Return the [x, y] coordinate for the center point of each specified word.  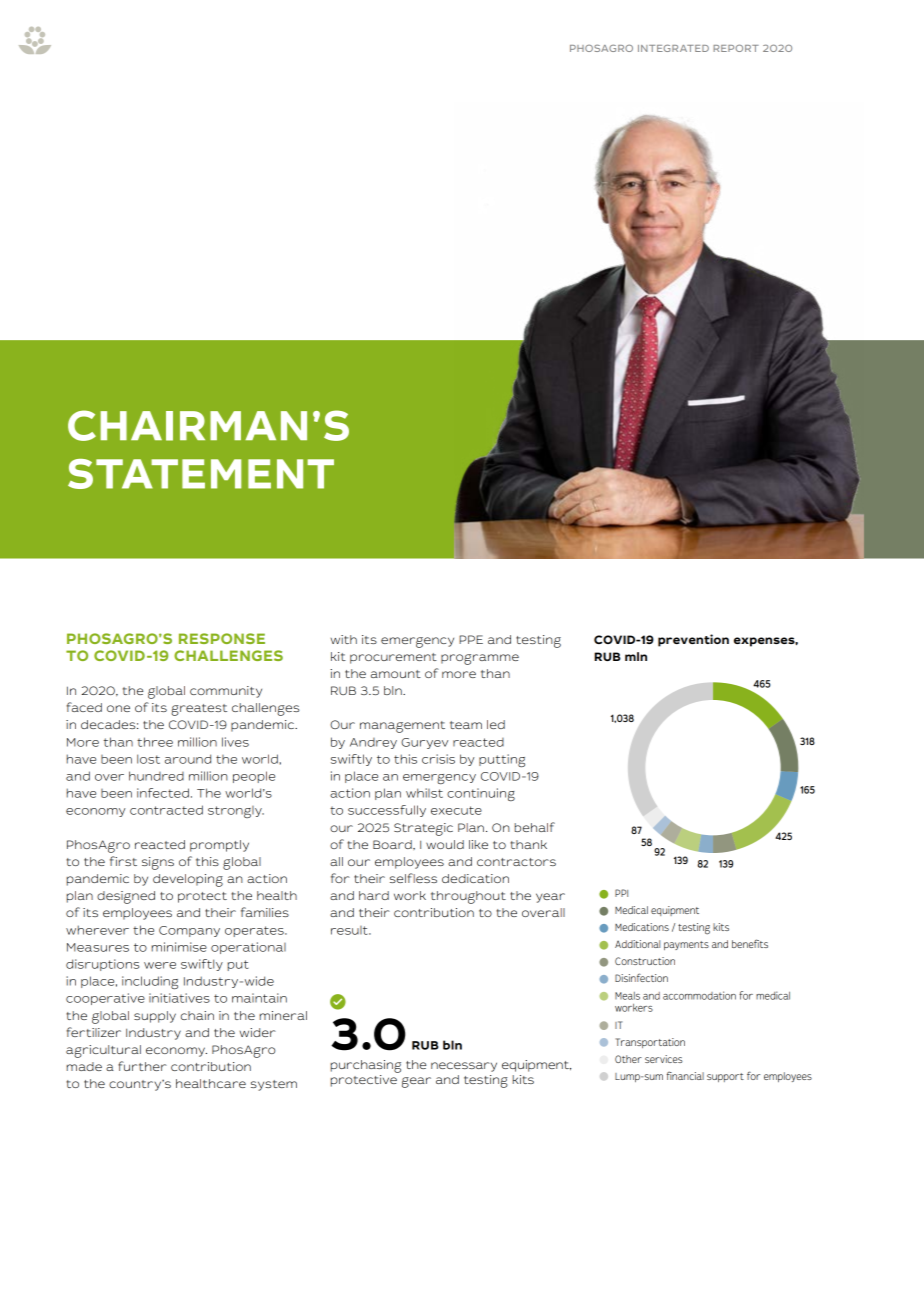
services [664, 1059]
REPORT [736, 48]
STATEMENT [201, 474]
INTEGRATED [673, 48]
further [142, 1066]
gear [416, 1082]
